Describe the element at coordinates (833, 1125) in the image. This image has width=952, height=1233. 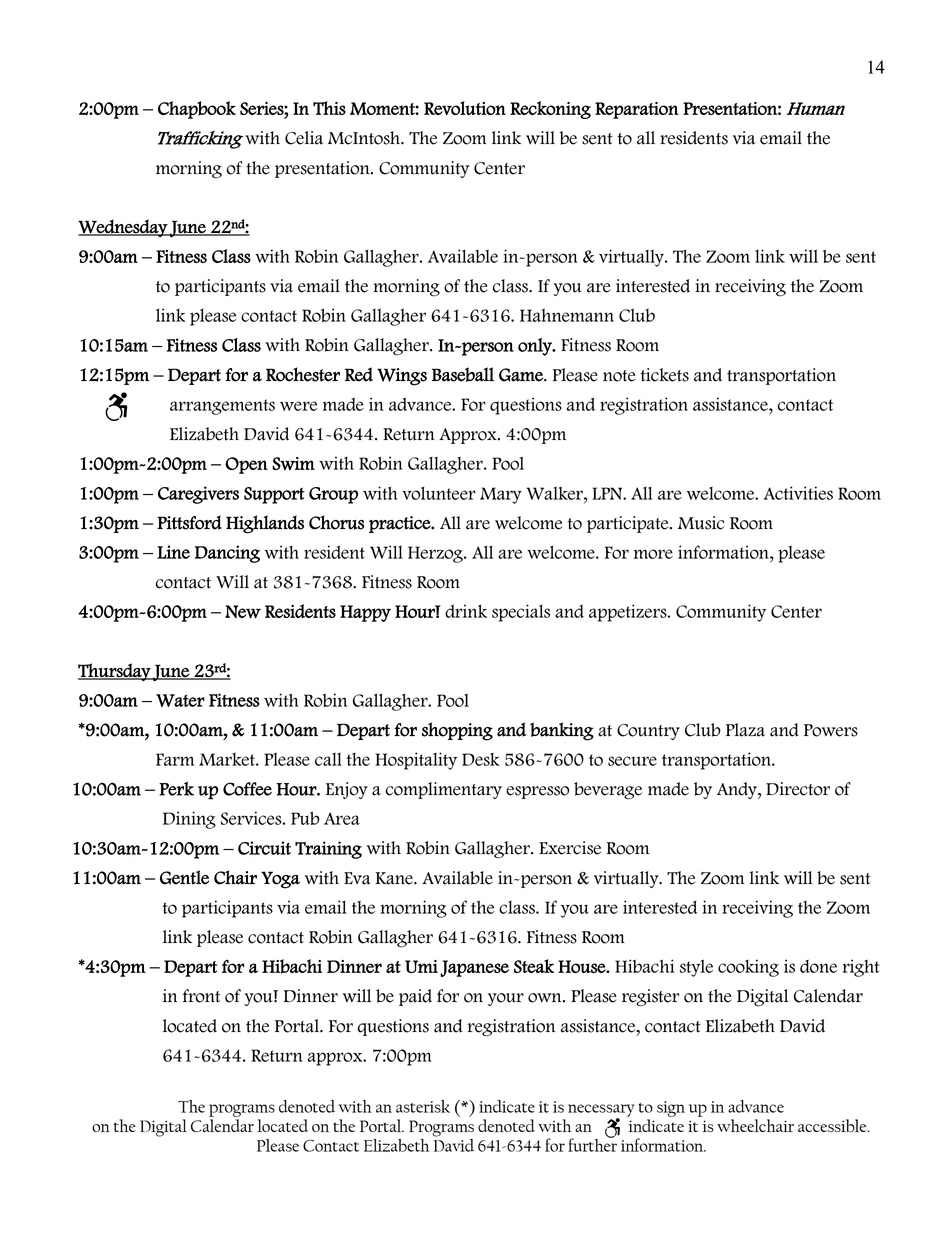
I see `accessible` at that location.
